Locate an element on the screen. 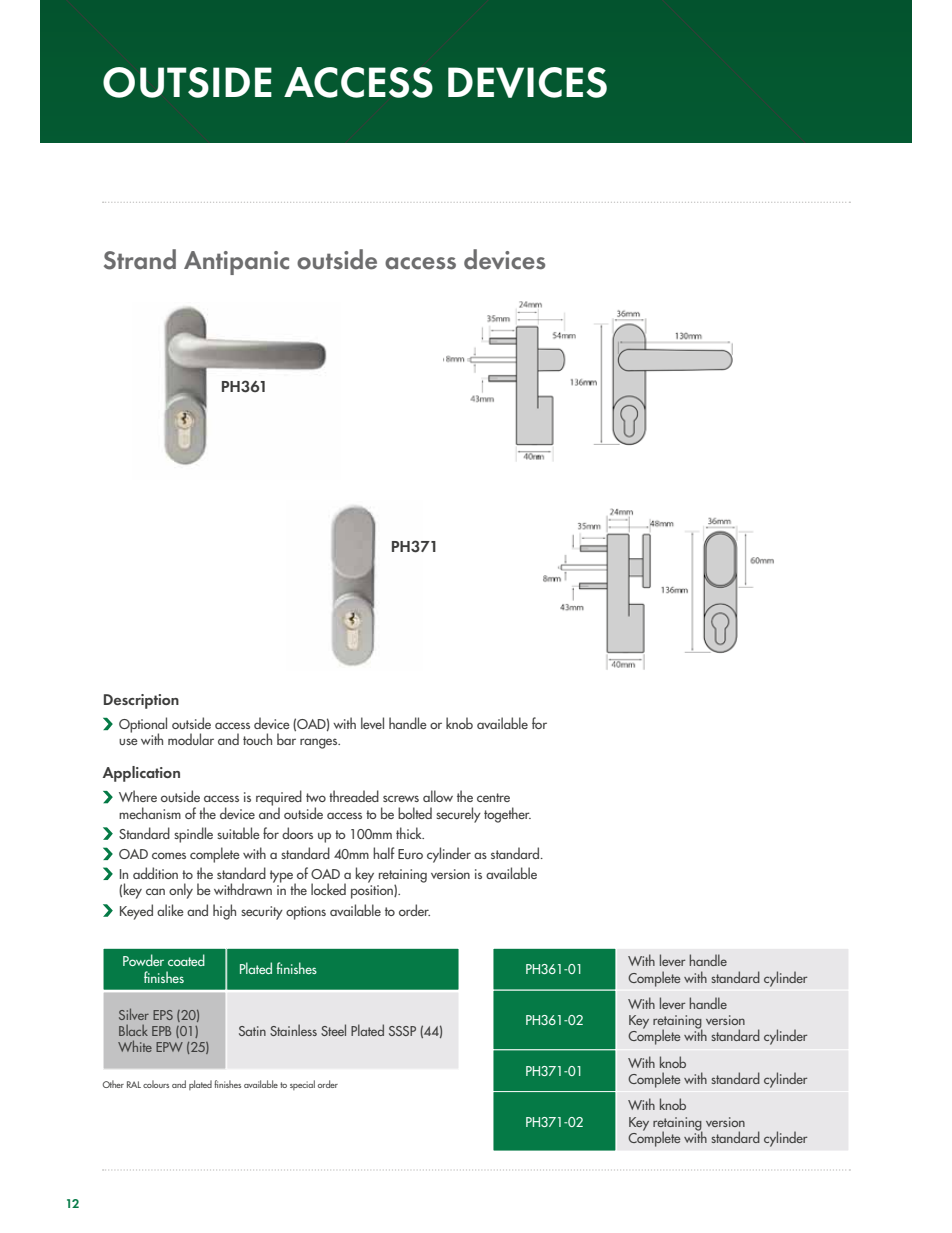 Image resolution: width=952 pixels, height=1233 pixels. Description is located at coordinates (141, 701).
